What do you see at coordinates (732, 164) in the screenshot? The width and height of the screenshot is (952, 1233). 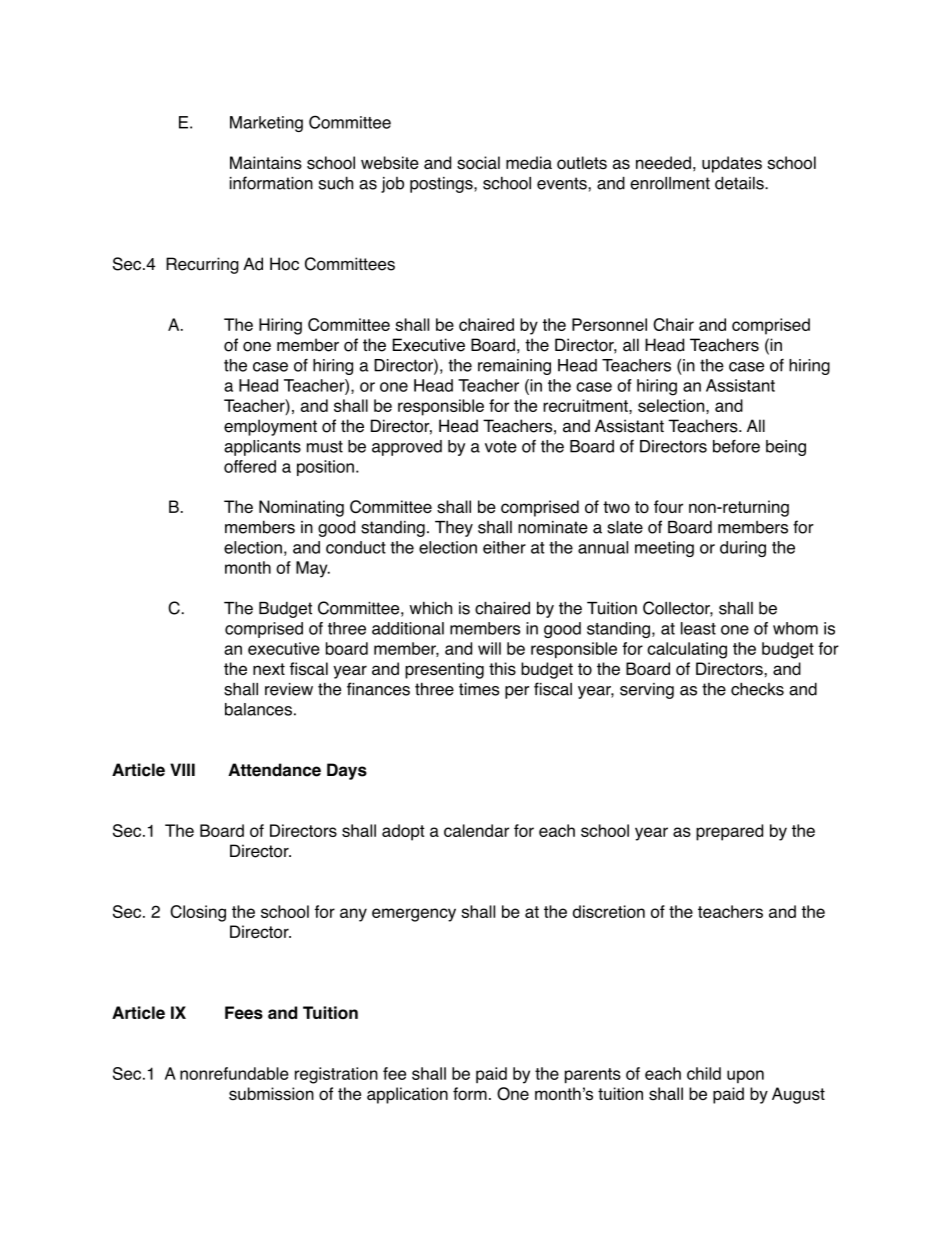 I see `updates` at bounding box center [732, 164].
